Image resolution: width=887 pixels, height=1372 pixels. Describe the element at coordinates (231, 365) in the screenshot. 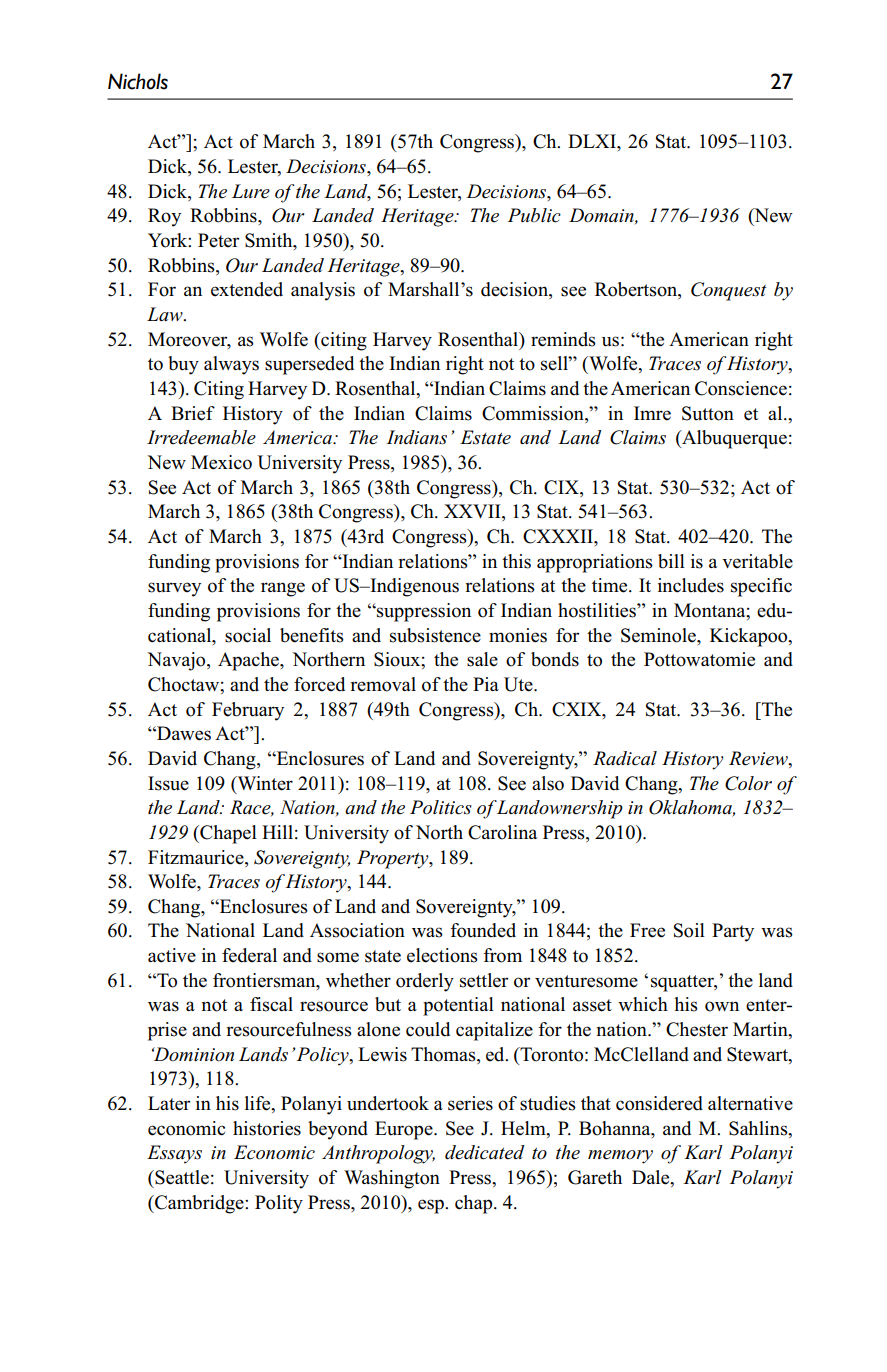

I see `always` at that location.
